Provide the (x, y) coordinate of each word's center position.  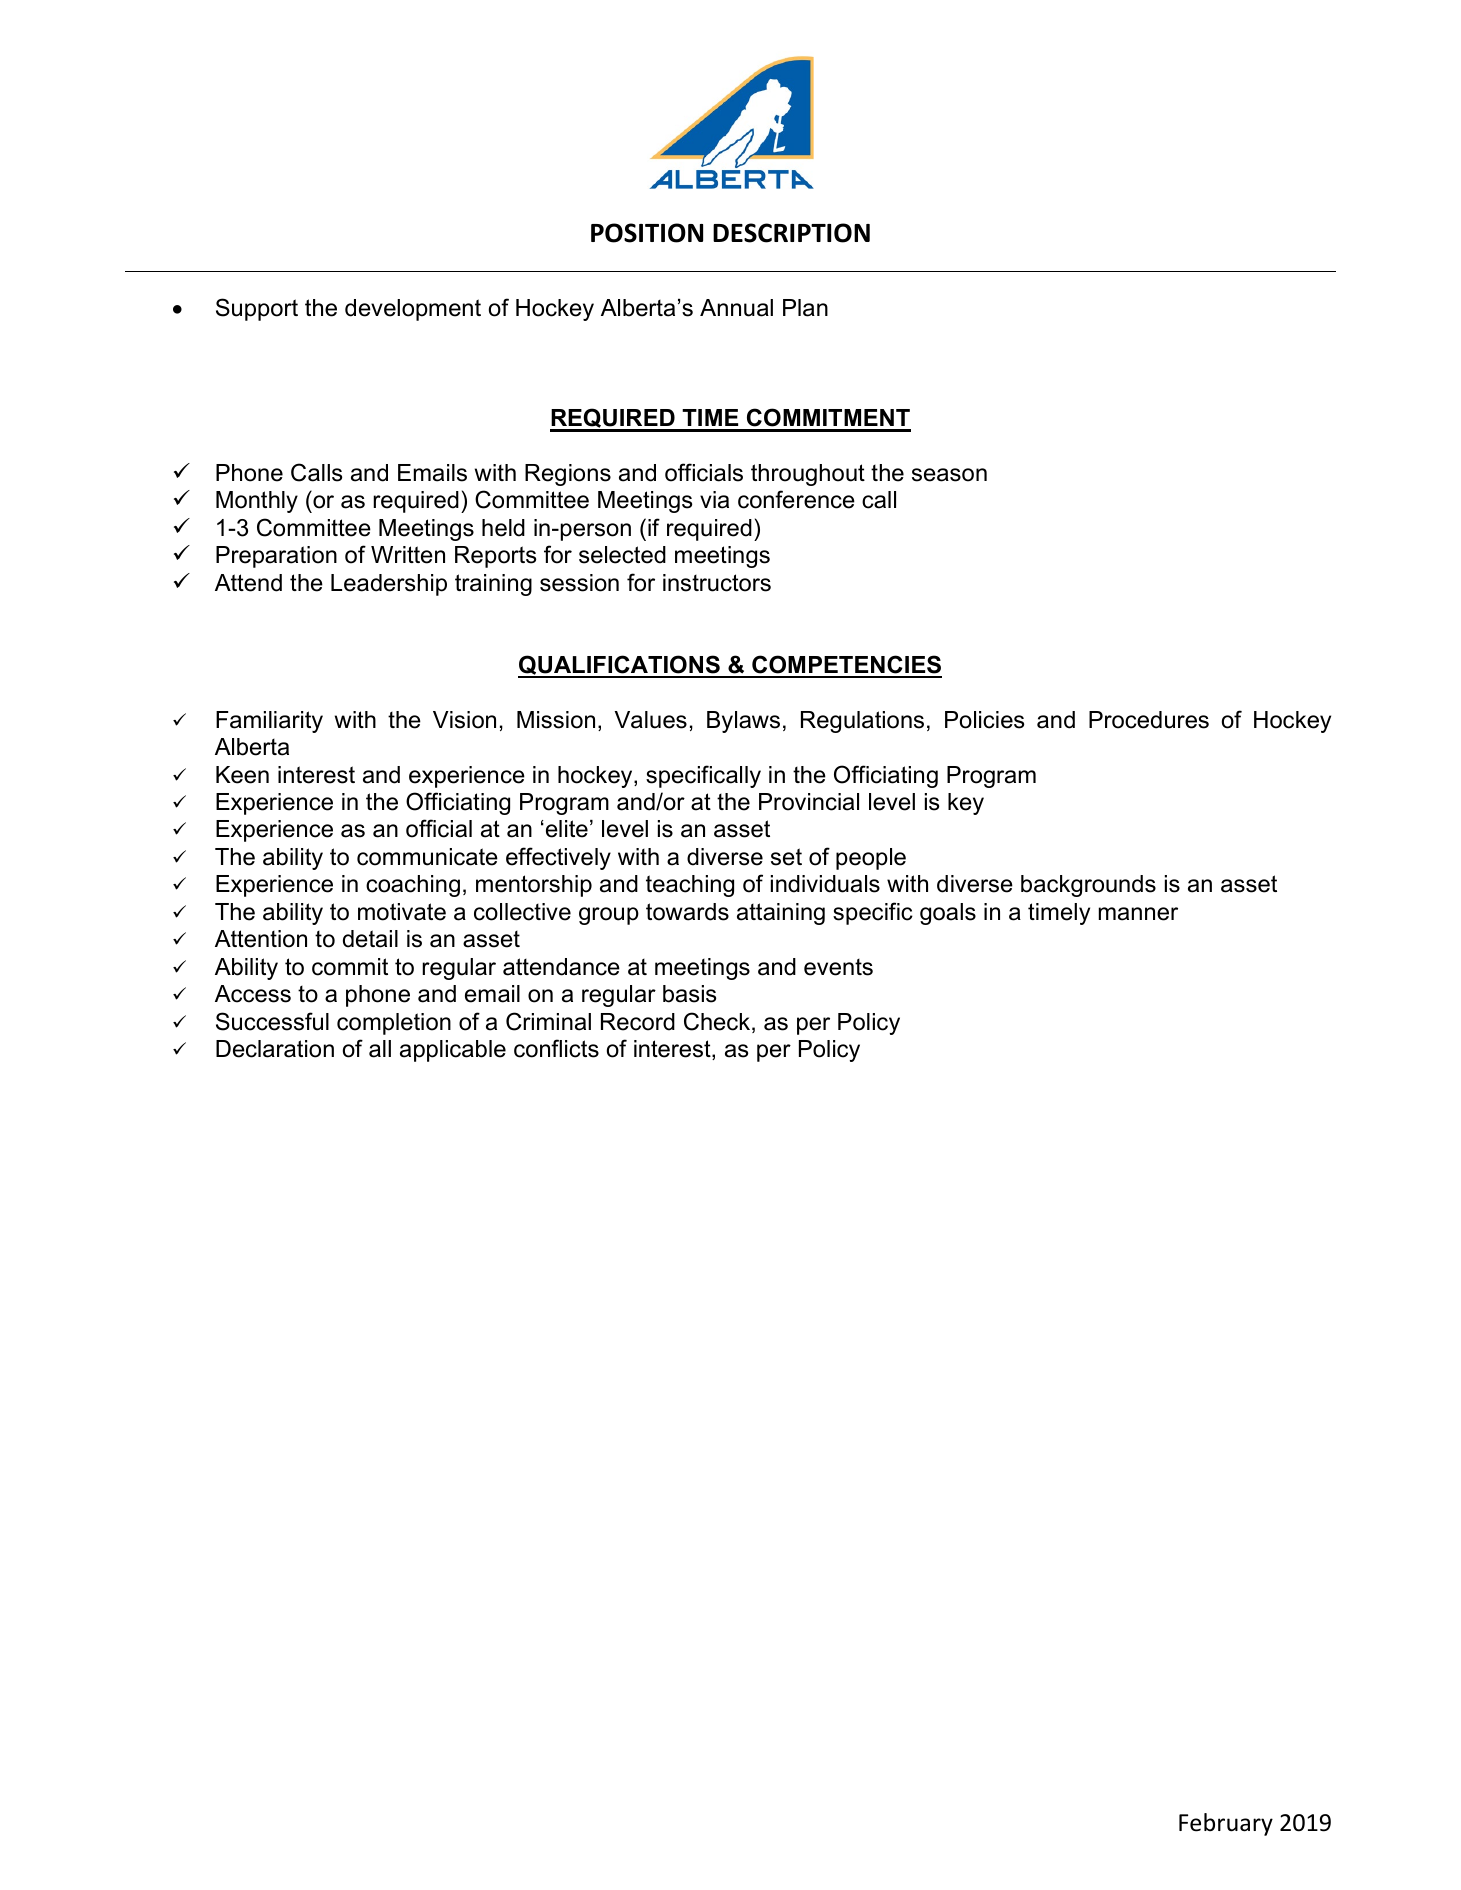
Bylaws (743, 722)
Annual (736, 308)
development (413, 310)
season (949, 475)
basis (689, 994)
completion (394, 1024)
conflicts (556, 1048)
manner (1138, 914)
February (1226, 1824)
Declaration (275, 1049)
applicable (453, 1051)
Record (638, 1022)
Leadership (389, 585)
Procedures (1149, 720)
